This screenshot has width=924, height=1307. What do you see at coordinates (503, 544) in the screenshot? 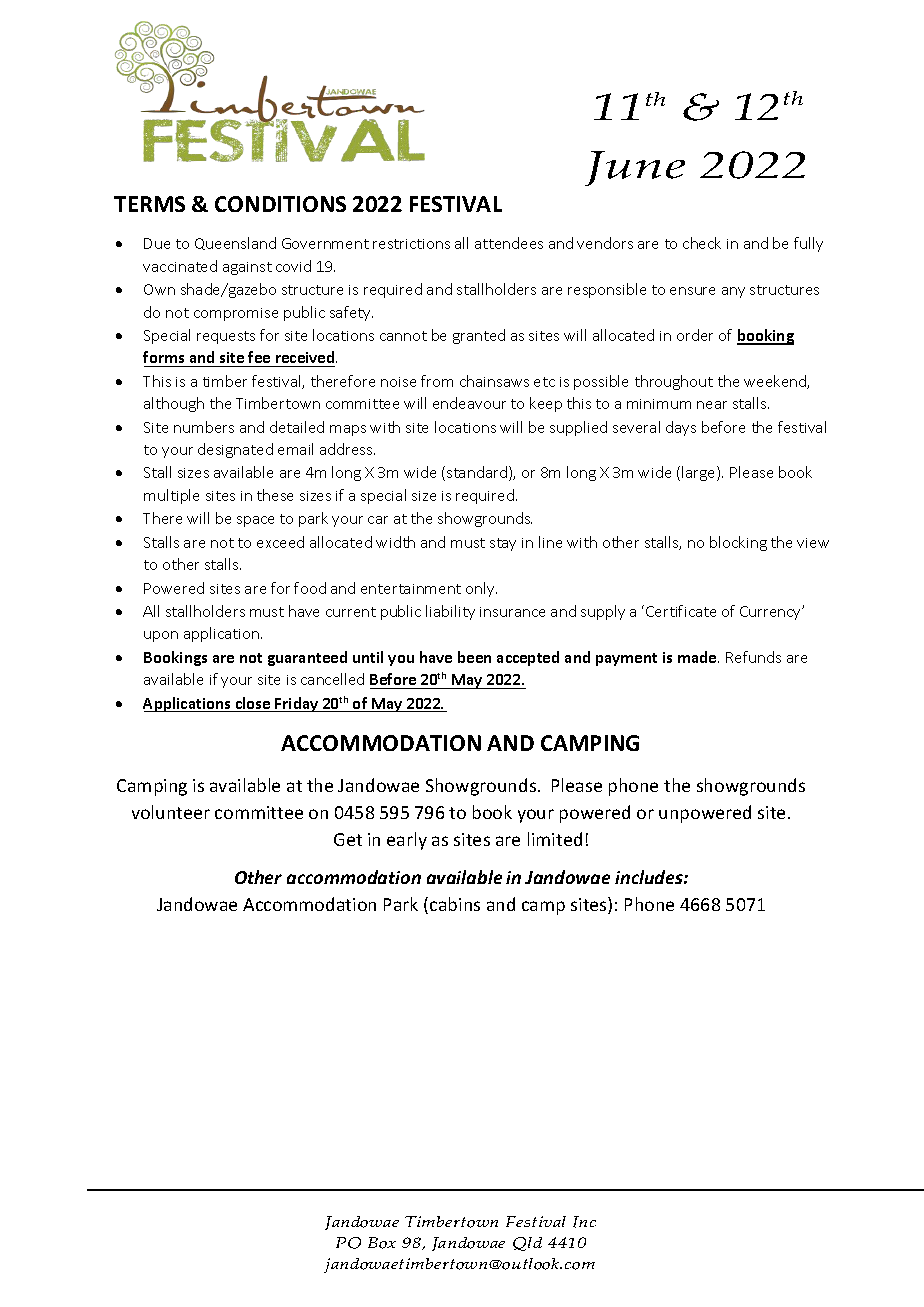
I see `stay` at bounding box center [503, 544].
